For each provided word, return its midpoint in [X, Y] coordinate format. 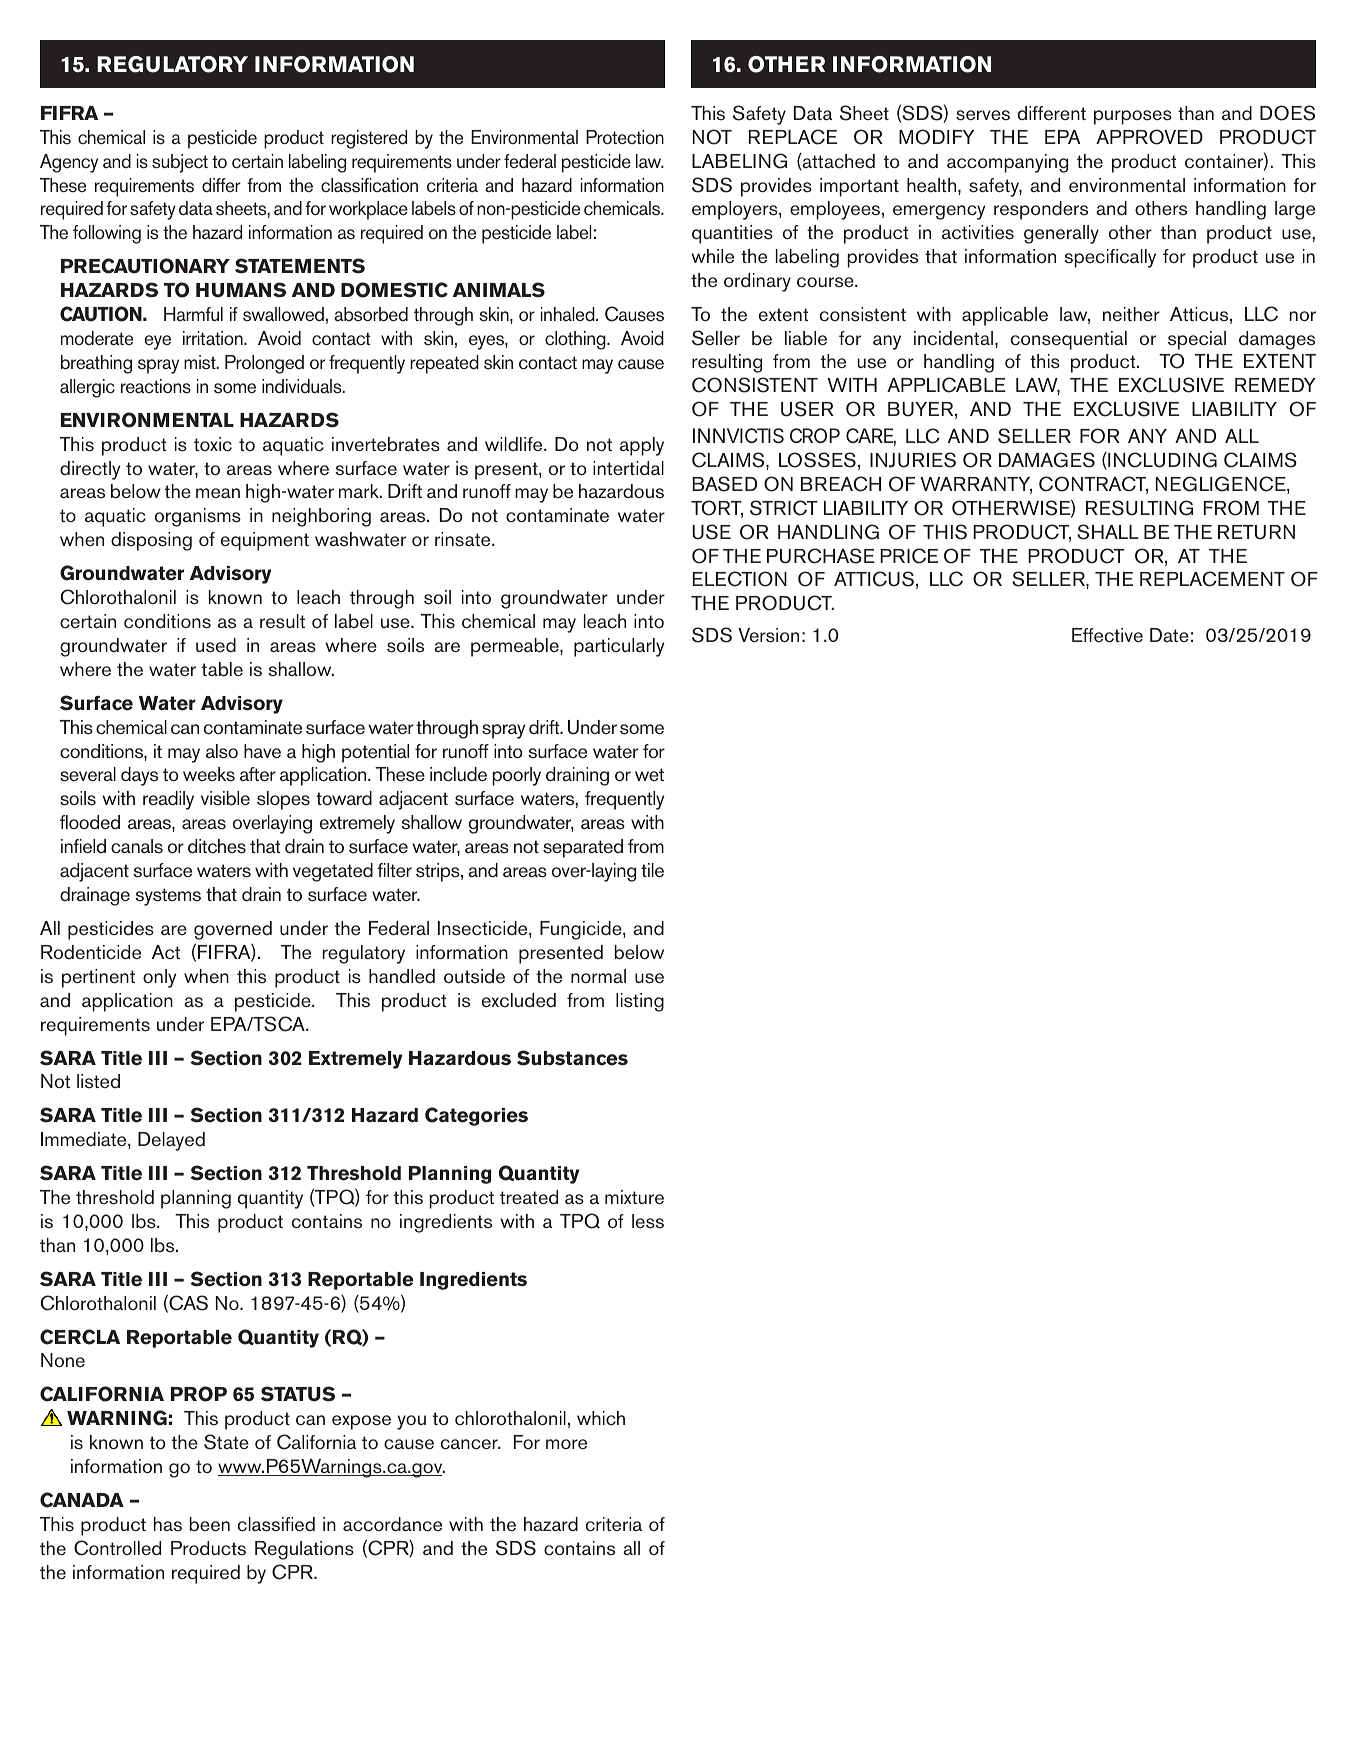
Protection [625, 137]
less [648, 1221]
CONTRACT [1093, 485]
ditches [217, 846]
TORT [717, 509]
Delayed [171, 1141]
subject [180, 163]
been [210, 1524]
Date [1169, 635]
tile [652, 870]
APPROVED [1149, 137]
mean [218, 493]
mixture [634, 1197]
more [566, 1444]
